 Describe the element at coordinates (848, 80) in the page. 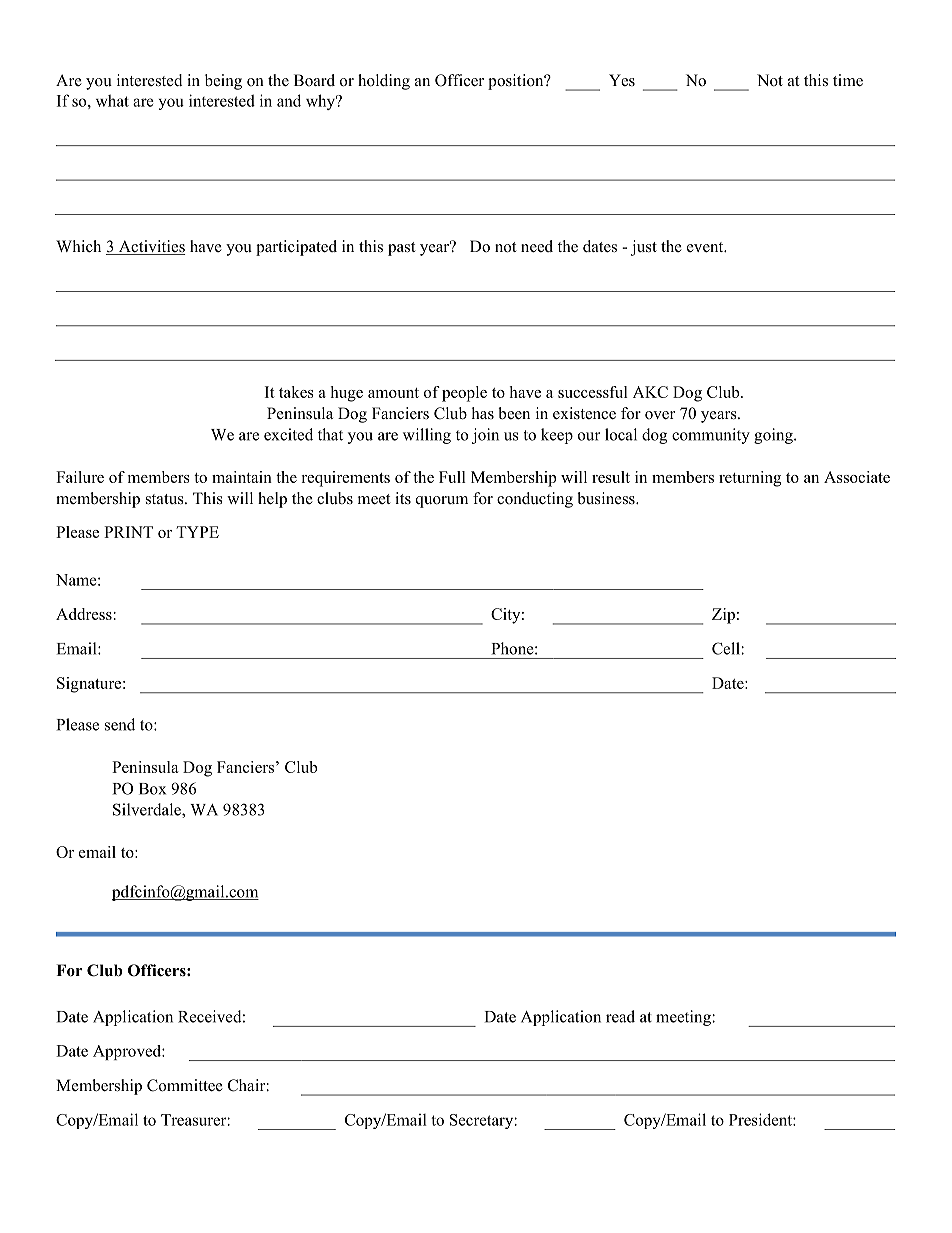

I see `time` at that location.
